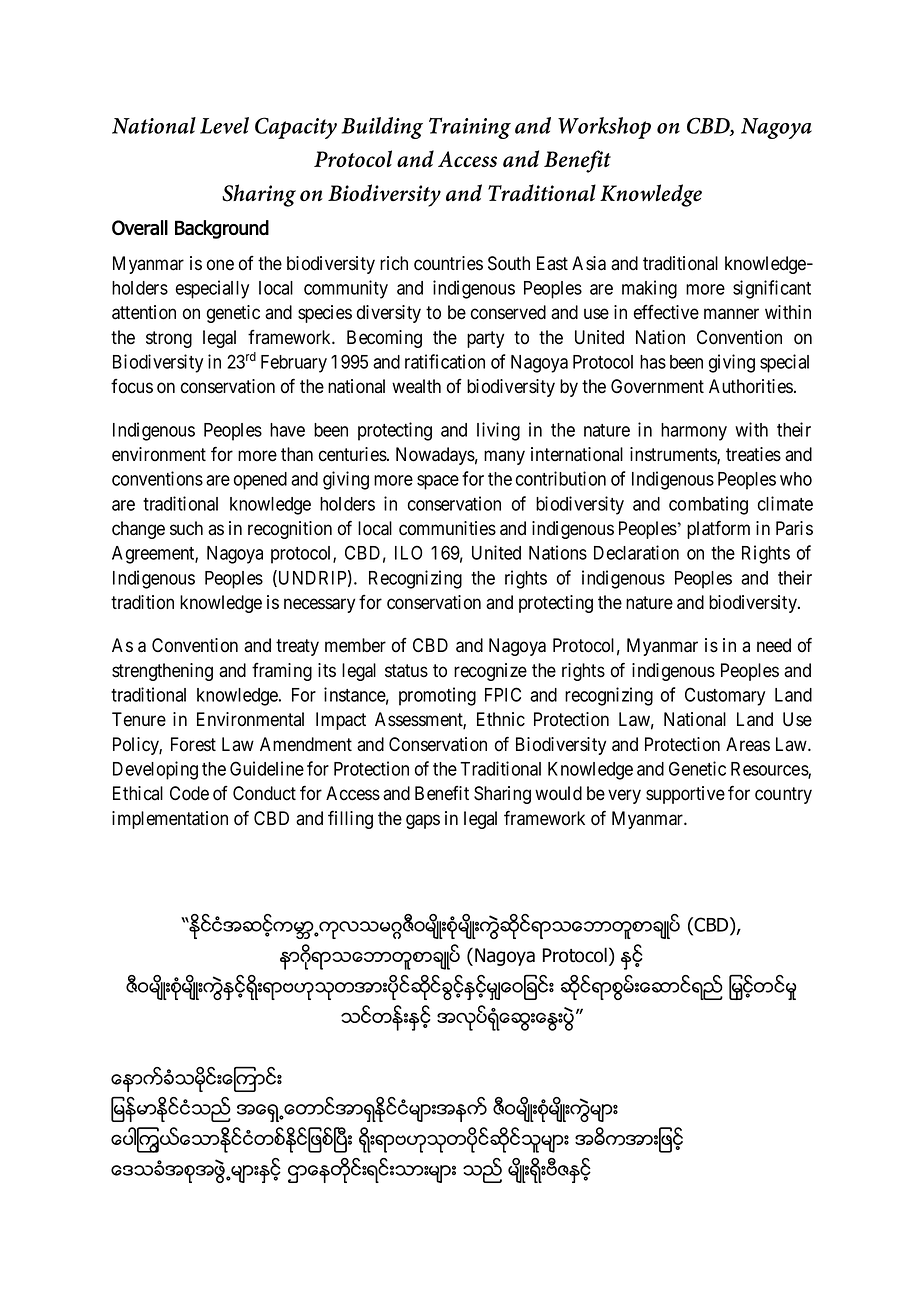 This screenshot has width=924, height=1308. Describe the element at coordinates (189, 793) in the screenshot. I see `Code` at that location.
